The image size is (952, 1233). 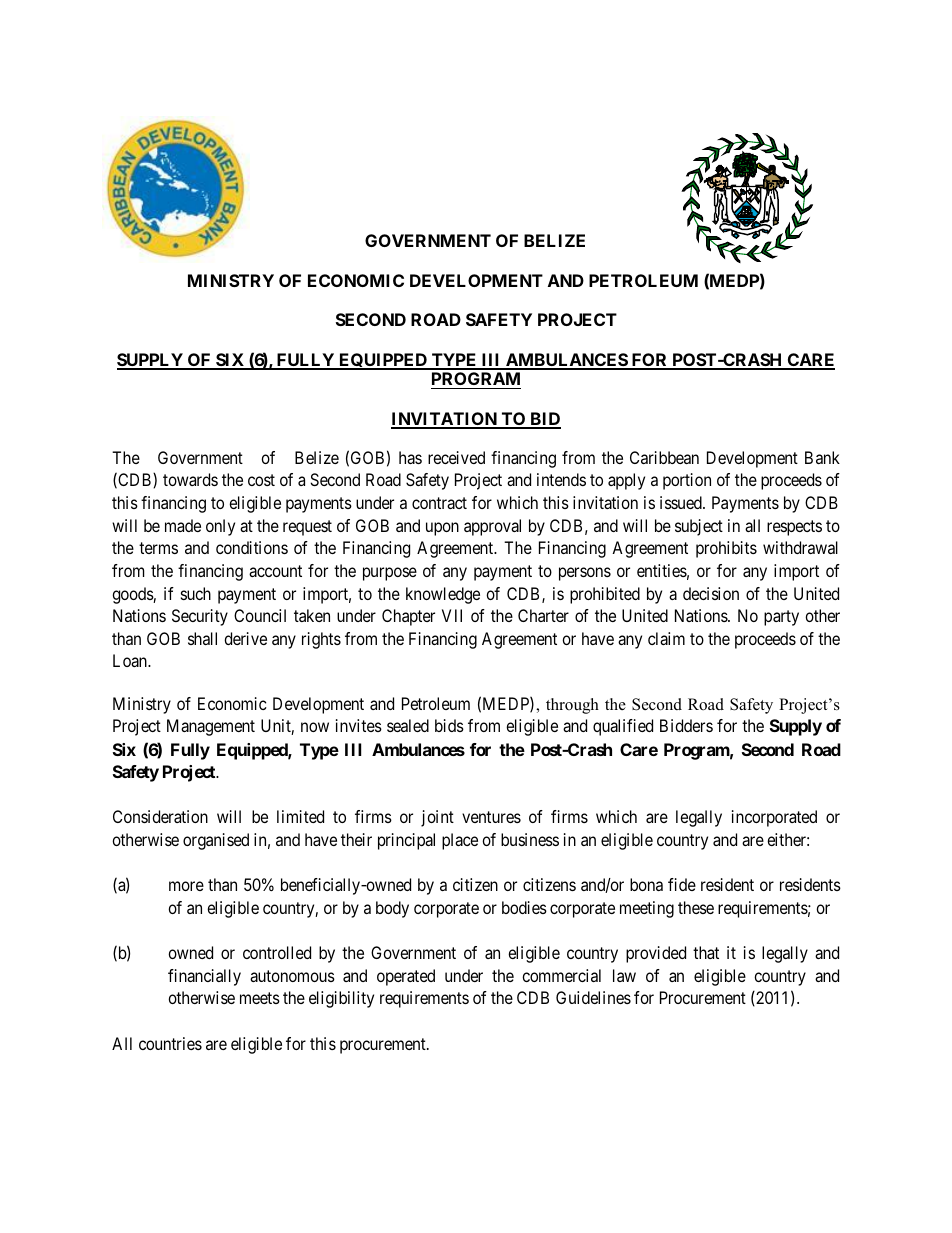 I want to click on Guidelines, so click(x=593, y=997).
